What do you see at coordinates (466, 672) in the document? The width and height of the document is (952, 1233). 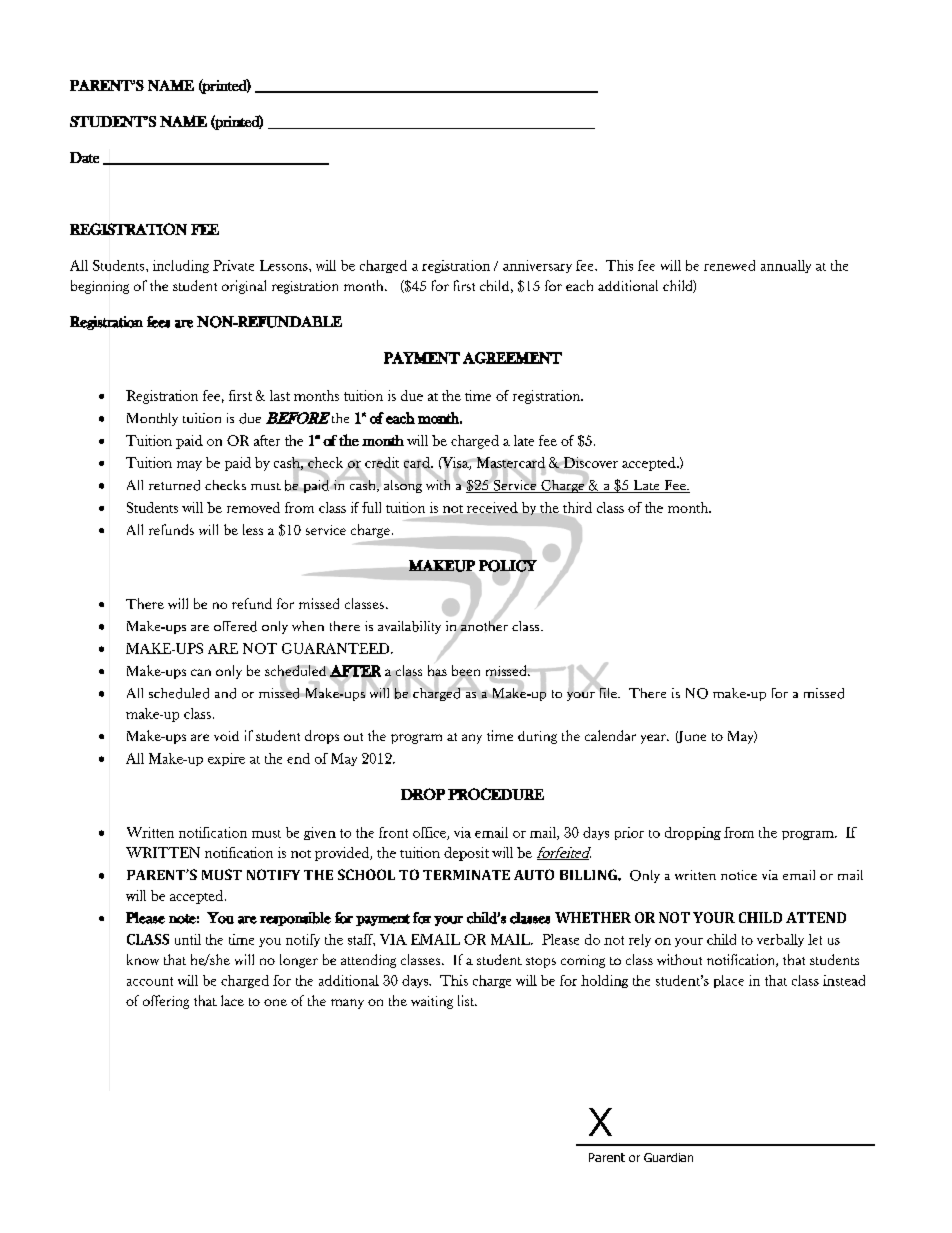 I see `been` at bounding box center [466, 672].
